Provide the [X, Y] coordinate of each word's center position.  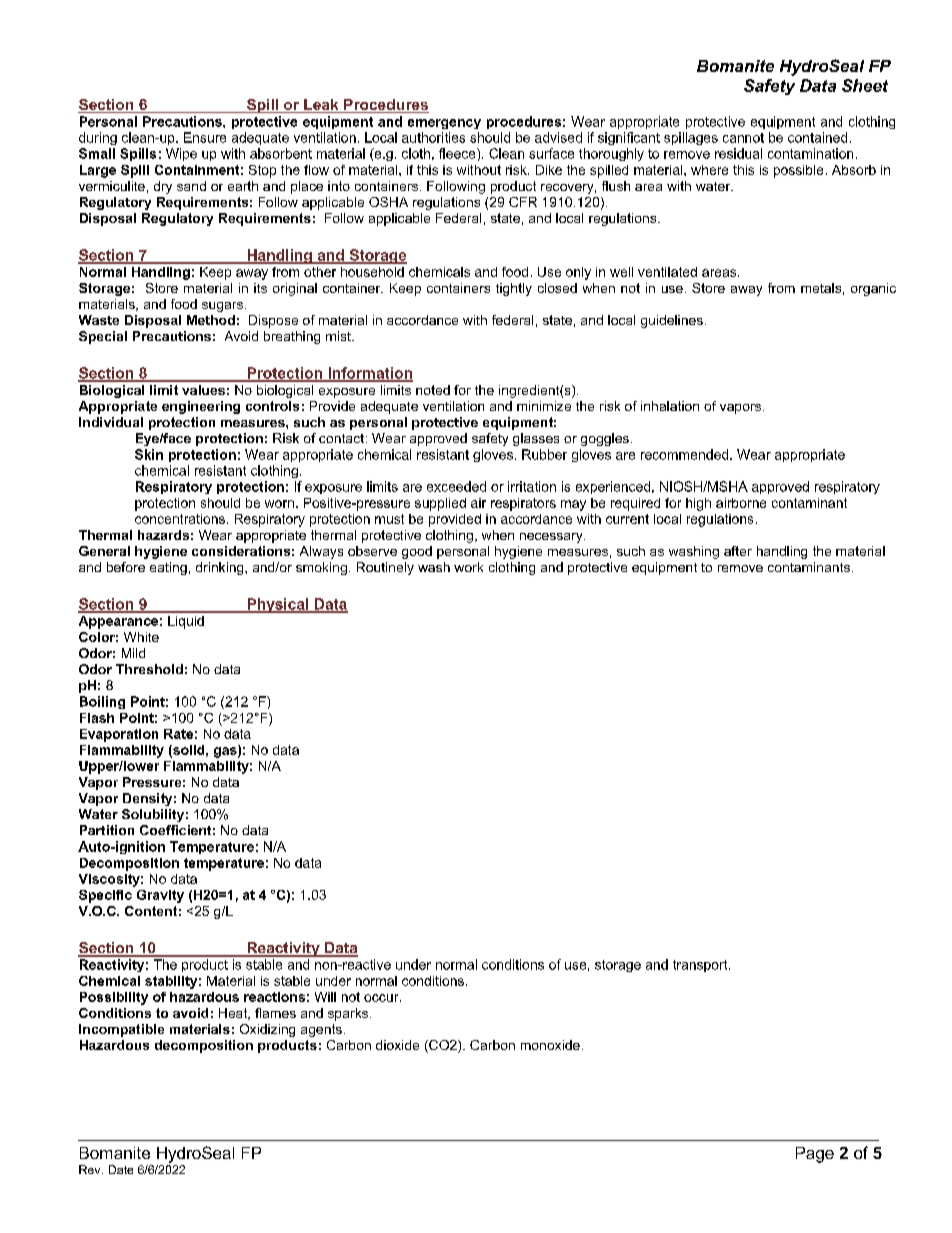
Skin [149, 454]
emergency [444, 124]
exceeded [456, 486]
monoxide [550, 1045]
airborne [741, 503]
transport [701, 966]
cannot [743, 138]
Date [121, 1169]
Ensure [205, 137]
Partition [107, 830]
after [738, 551]
